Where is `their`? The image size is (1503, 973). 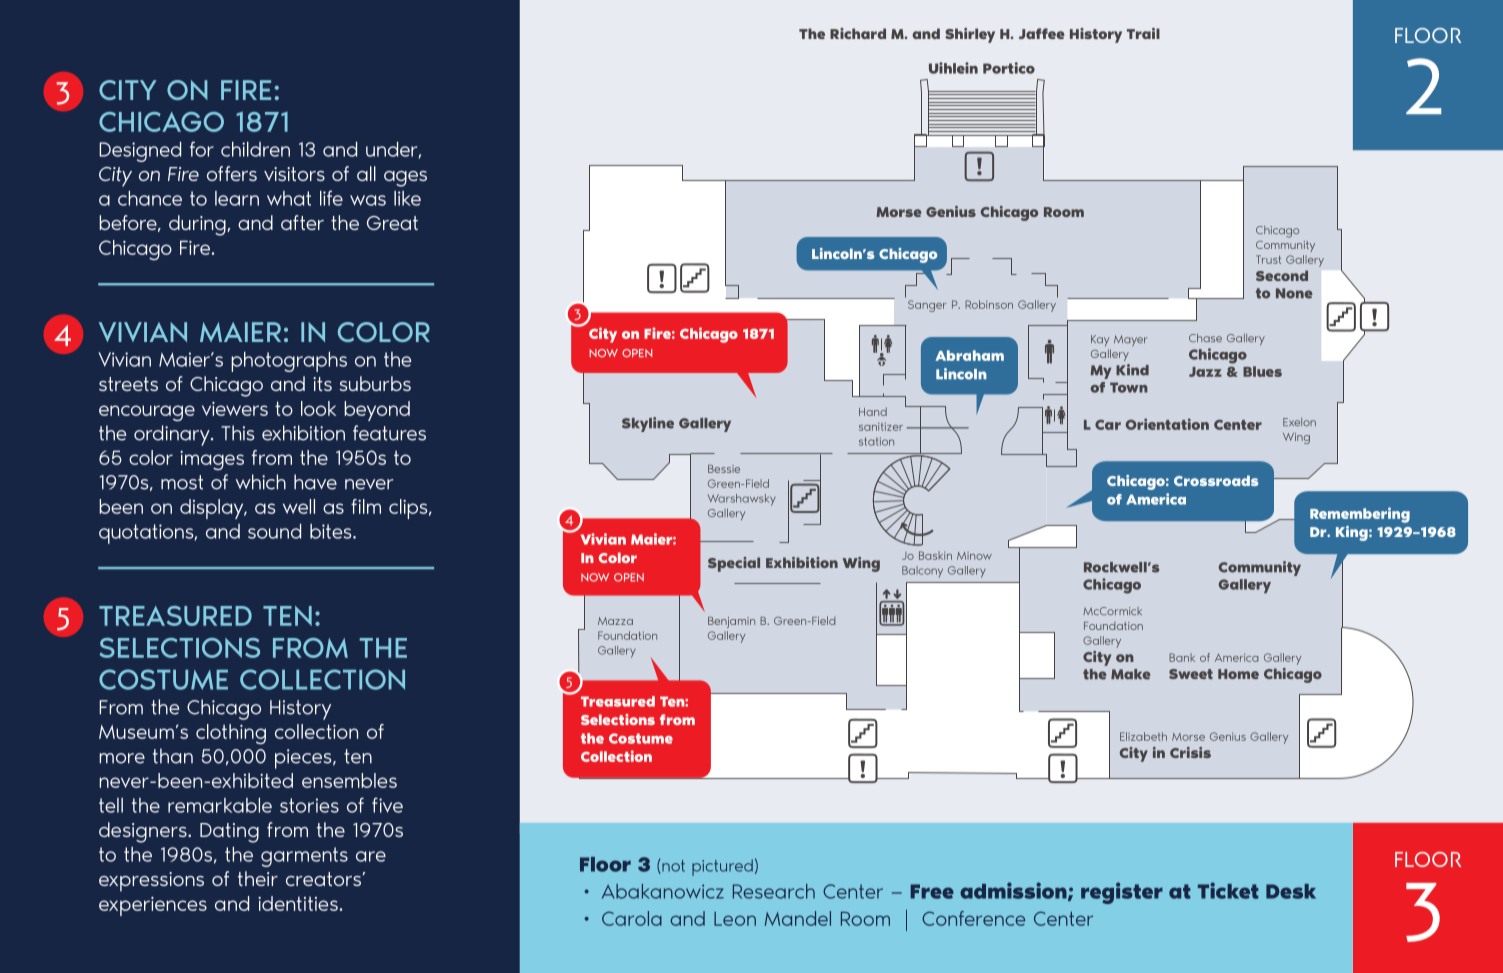
their is located at coordinates (258, 878).
